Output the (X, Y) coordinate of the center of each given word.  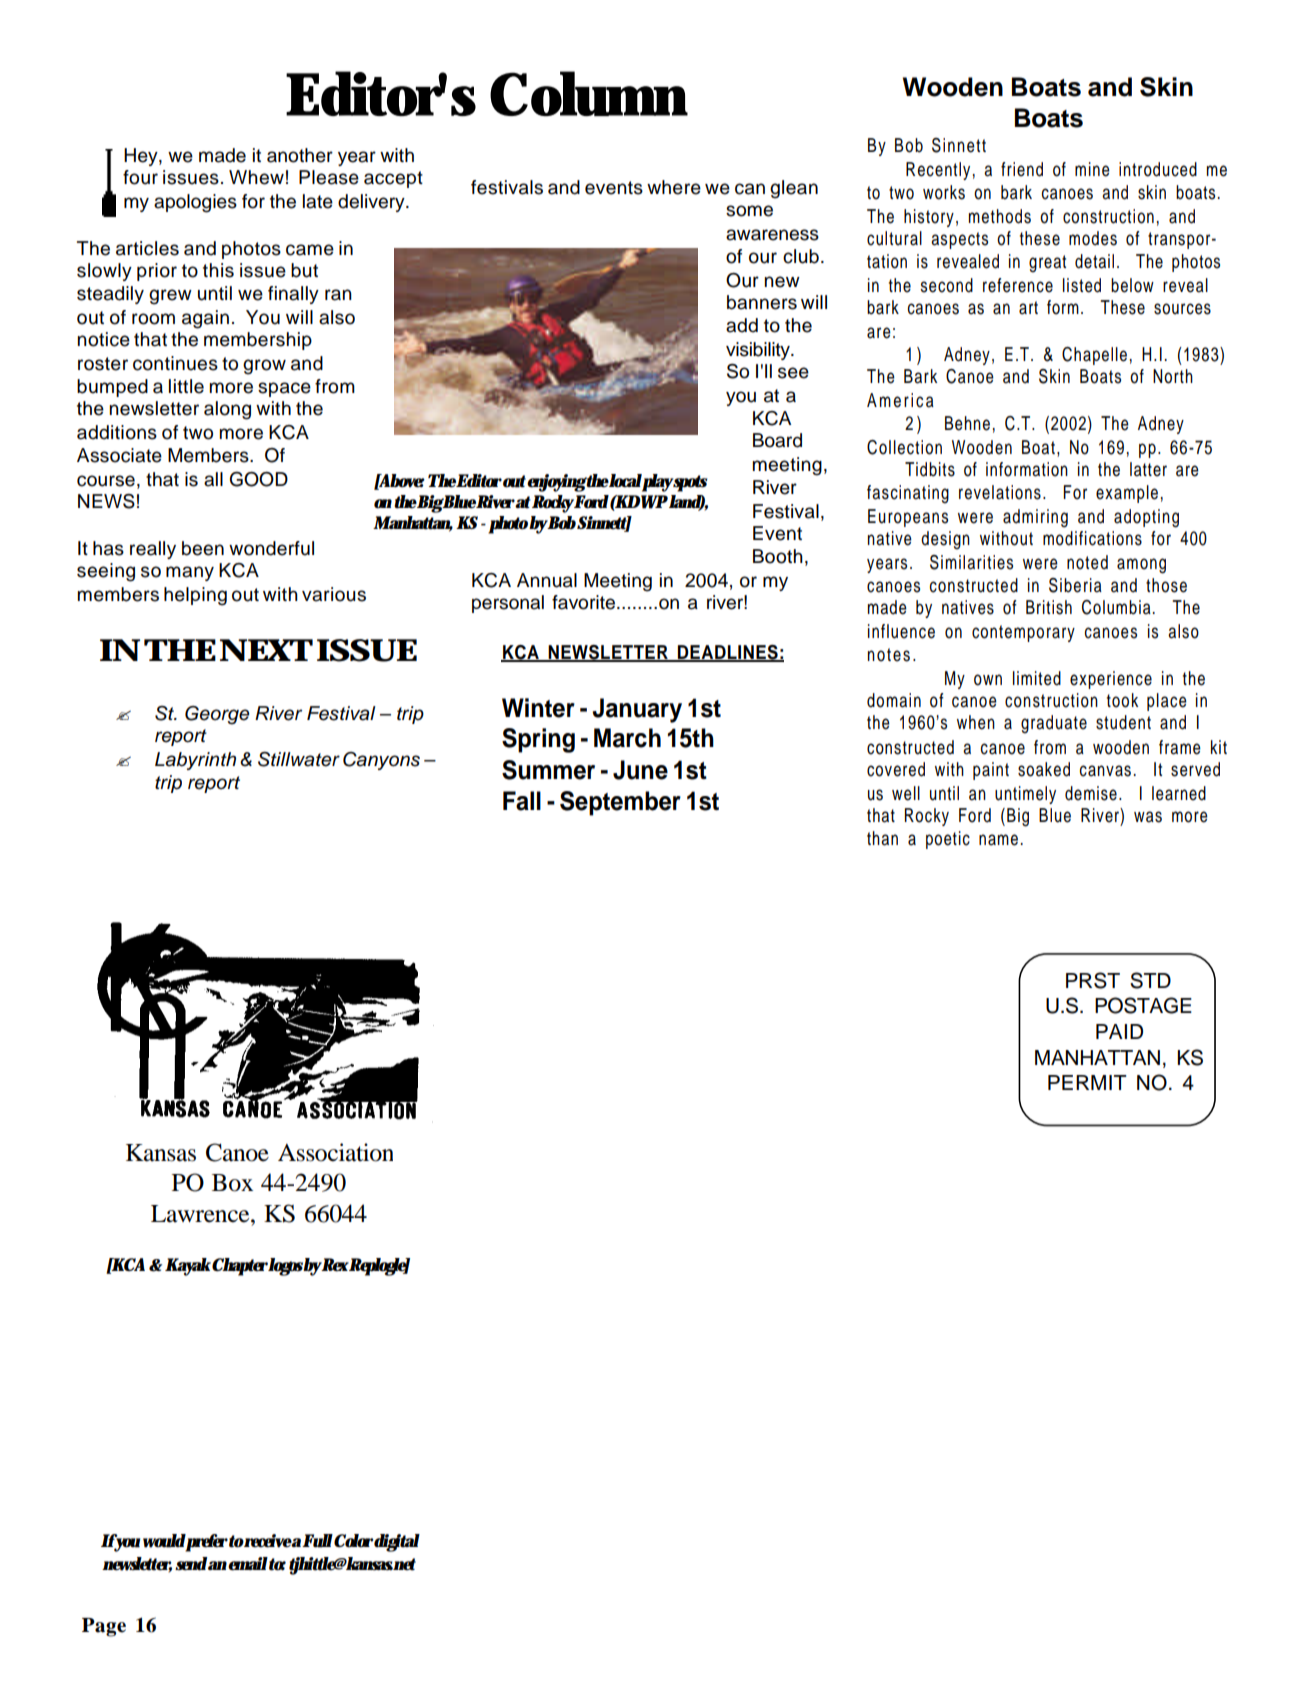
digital (397, 1543)
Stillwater (299, 759)
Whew (256, 177)
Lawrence (201, 1214)
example (1127, 494)
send (191, 1564)
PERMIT (1087, 1082)
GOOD (259, 479)
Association (335, 1152)
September (620, 803)
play (657, 483)
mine (1092, 169)
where (674, 187)
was (1148, 817)
